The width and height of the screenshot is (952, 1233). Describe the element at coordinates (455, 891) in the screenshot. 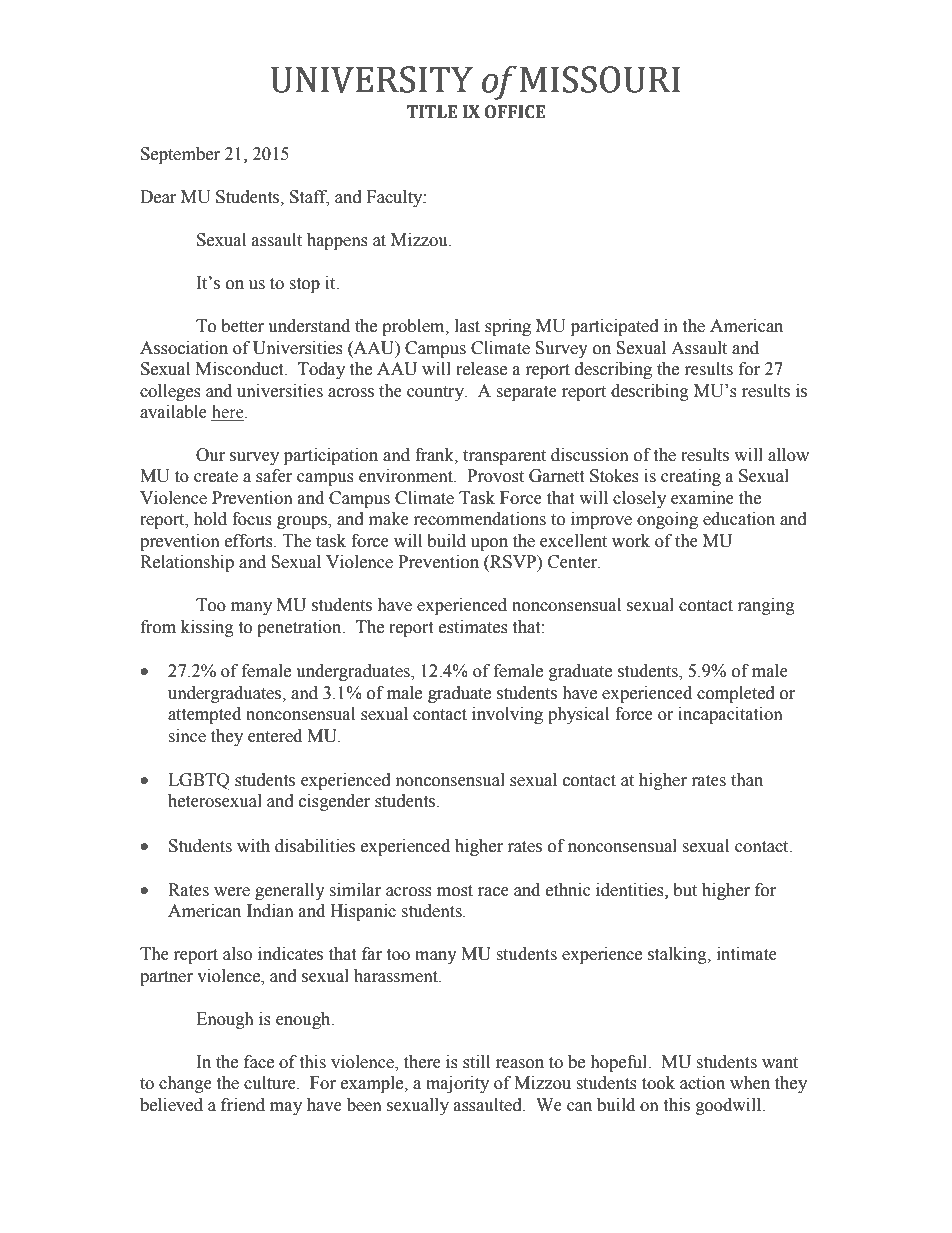

I see `most` at that location.
